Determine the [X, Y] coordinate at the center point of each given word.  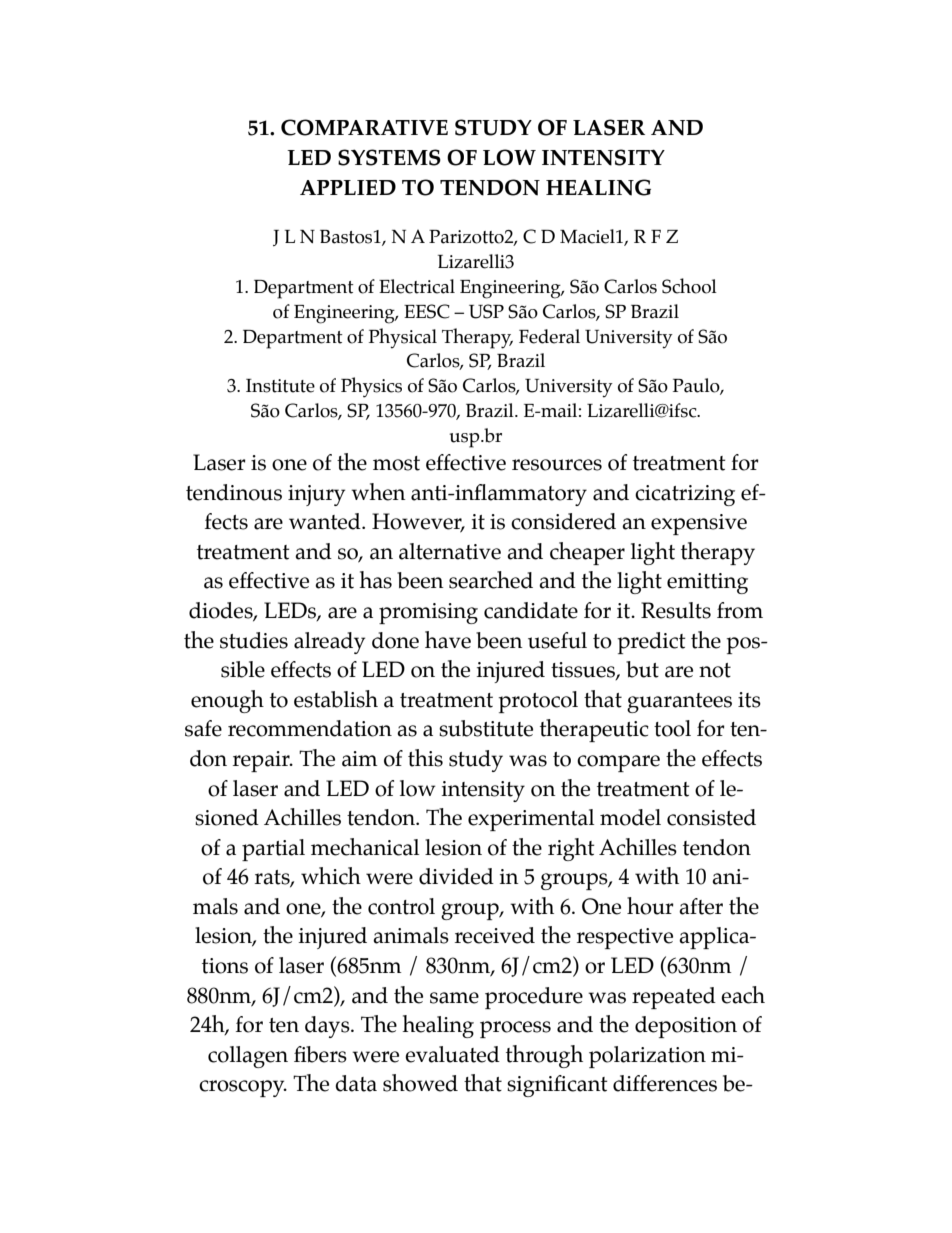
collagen [248, 1057]
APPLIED [348, 187]
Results [676, 610]
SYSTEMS [389, 157]
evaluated [452, 1054]
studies [254, 640]
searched [491, 580]
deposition [686, 1027]
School [689, 286]
